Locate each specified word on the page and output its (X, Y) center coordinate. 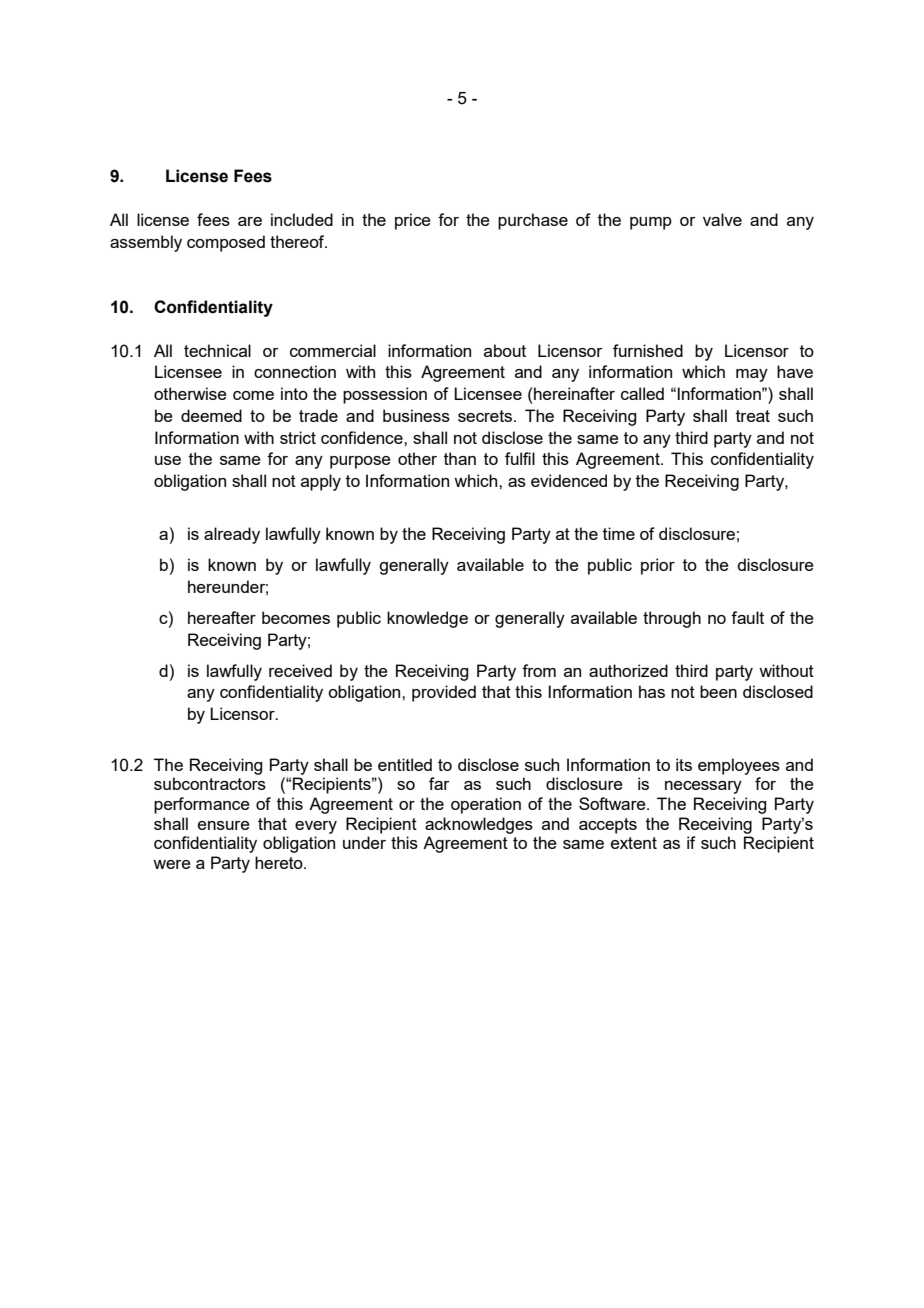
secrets (485, 416)
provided (444, 693)
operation (486, 805)
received (300, 670)
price (413, 221)
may (752, 375)
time (619, 533)
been (718, 691)
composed (226, 243)
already (232, 535)
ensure (224, 825)
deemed (211, 415)
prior (658, 566)
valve (722, 219)
